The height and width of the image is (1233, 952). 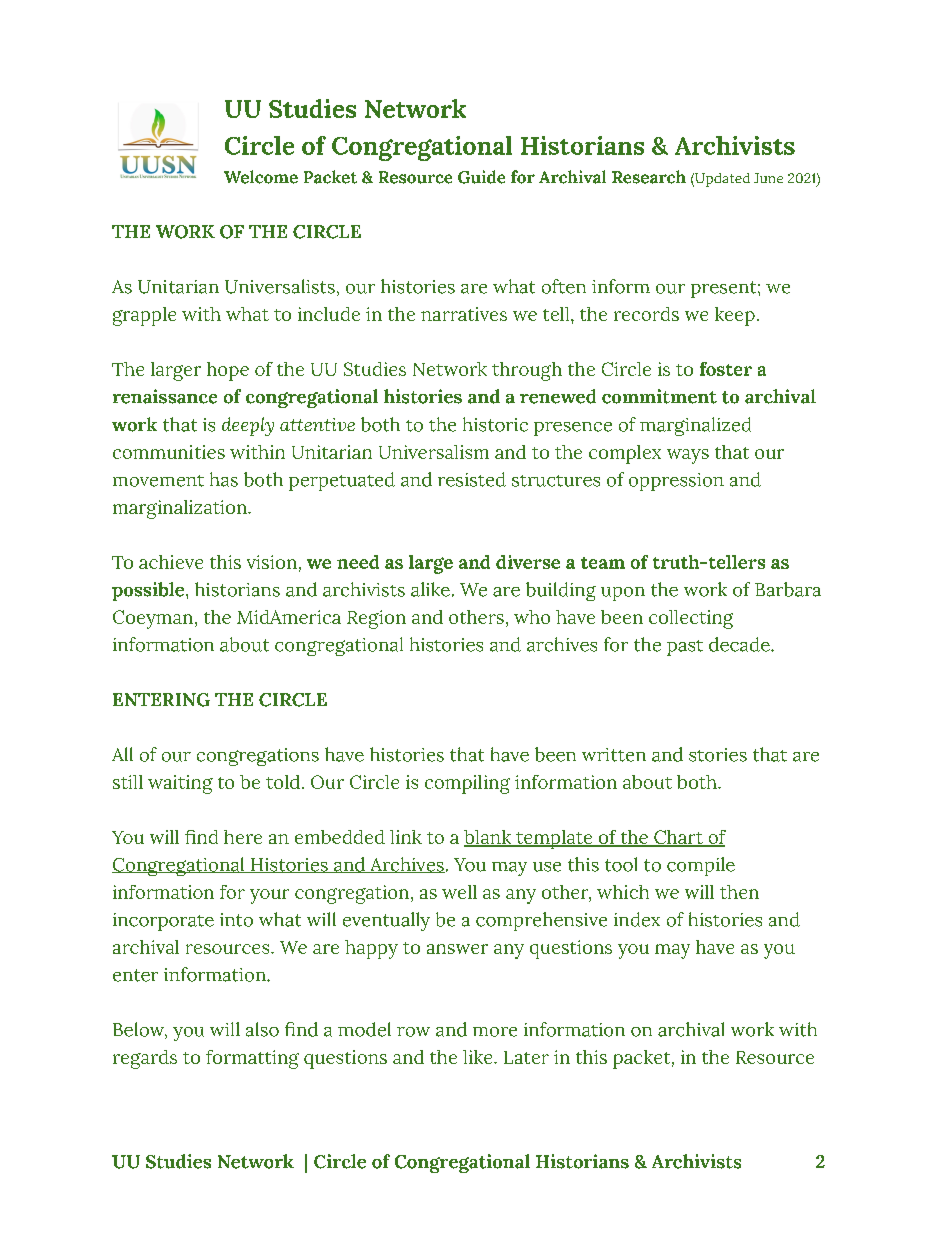 What do you see at coordinates (467, 784) in the image?
I see `compiling` at bounding box center [467, 784].
